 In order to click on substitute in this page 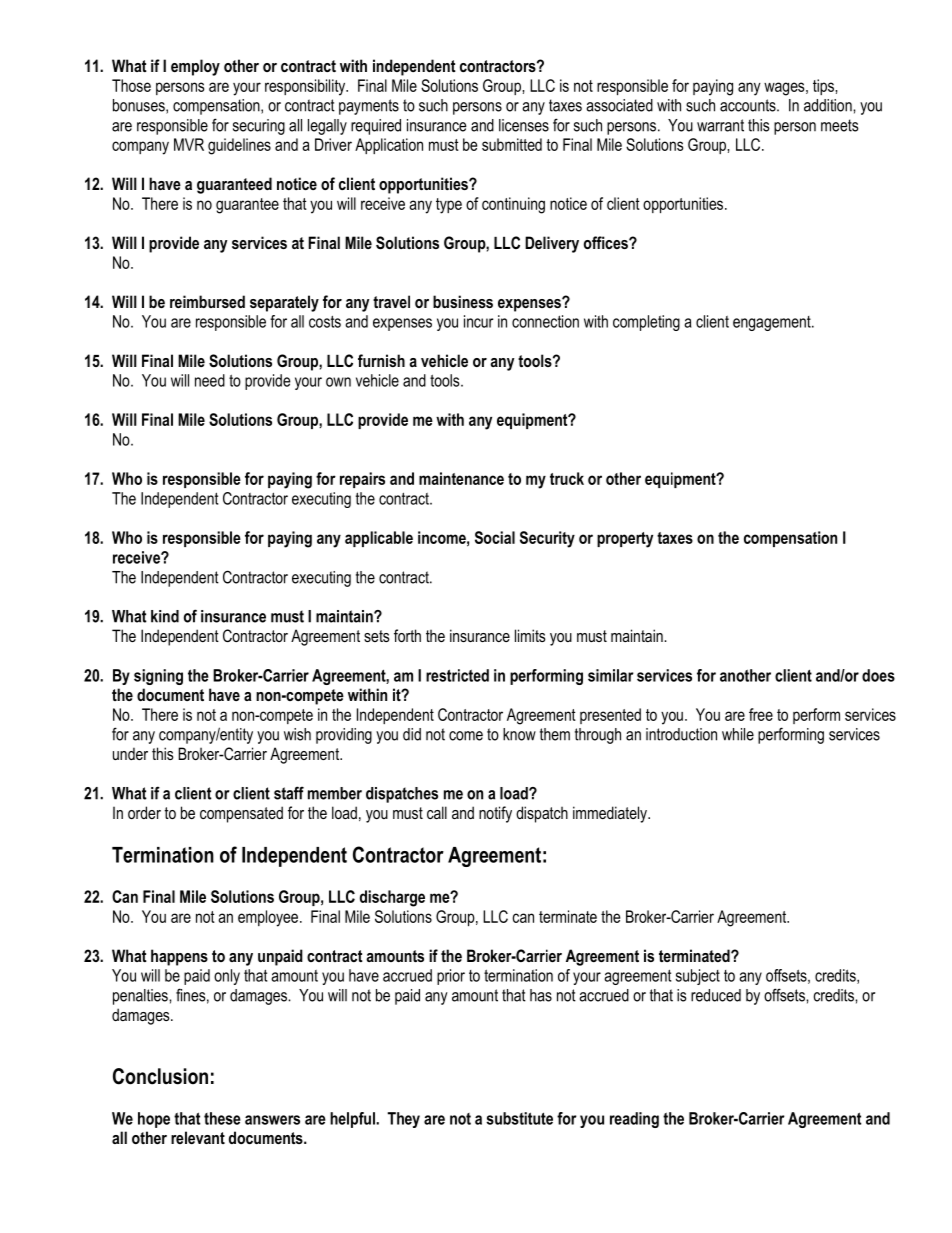, I will do `click(519, 1118)`.
